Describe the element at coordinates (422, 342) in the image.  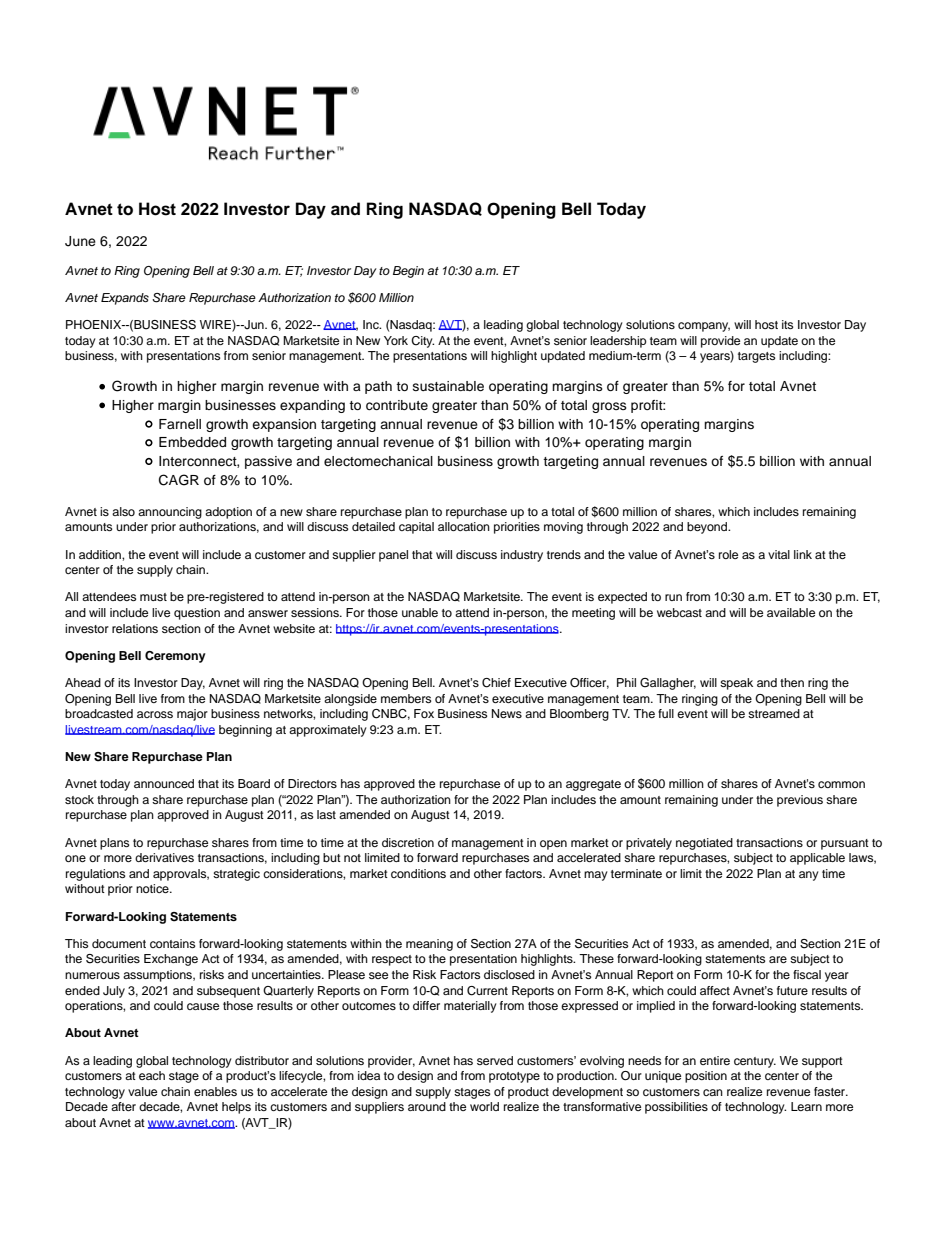
I see `City` at that location.
